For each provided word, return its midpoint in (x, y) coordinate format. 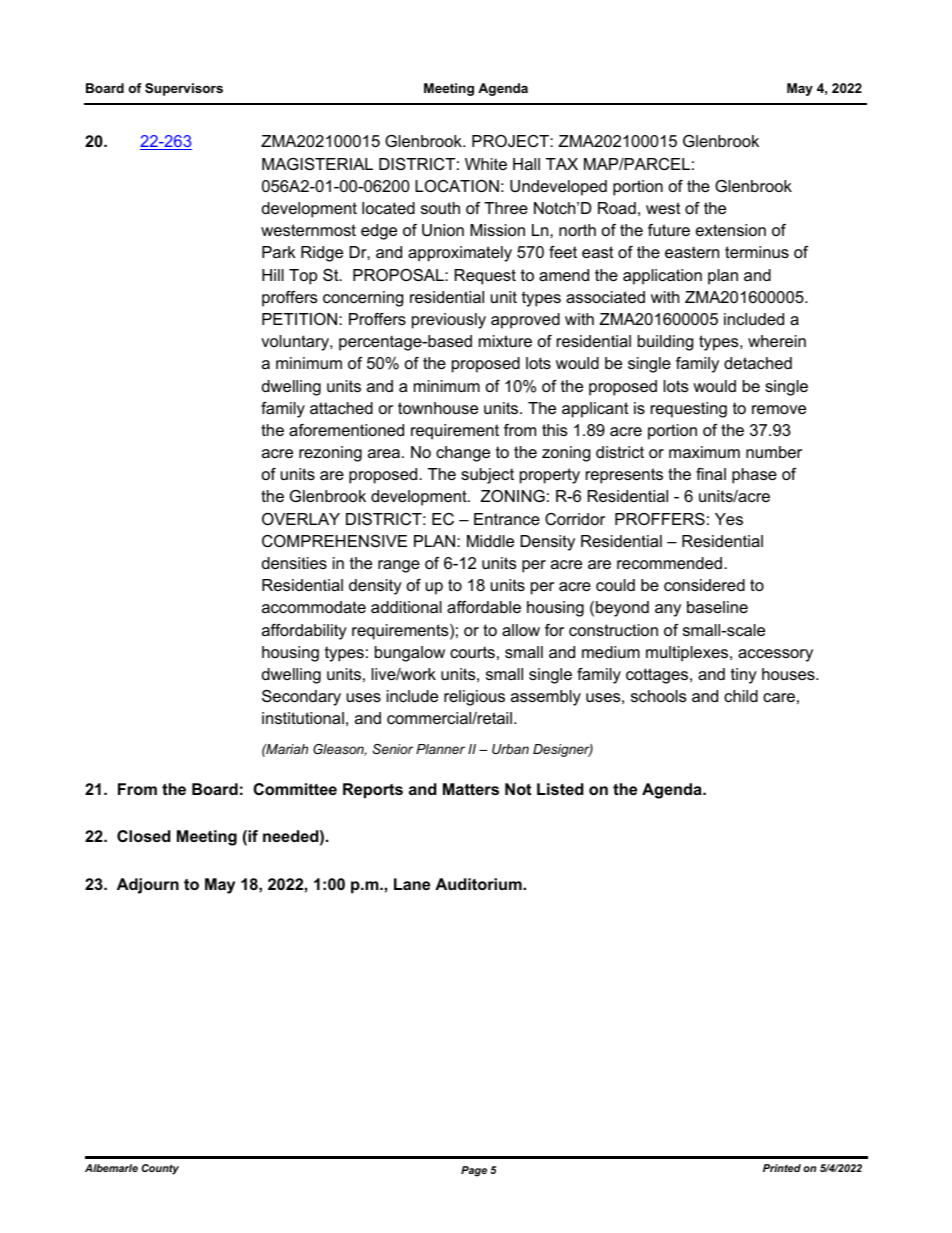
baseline (717, 607)
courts (472, 652)
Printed (782, 1168)
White (486, 164)
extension (731, 230)
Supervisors (184, 89)
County (160, 1169)
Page (474, 1171)
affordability (304, 632)
